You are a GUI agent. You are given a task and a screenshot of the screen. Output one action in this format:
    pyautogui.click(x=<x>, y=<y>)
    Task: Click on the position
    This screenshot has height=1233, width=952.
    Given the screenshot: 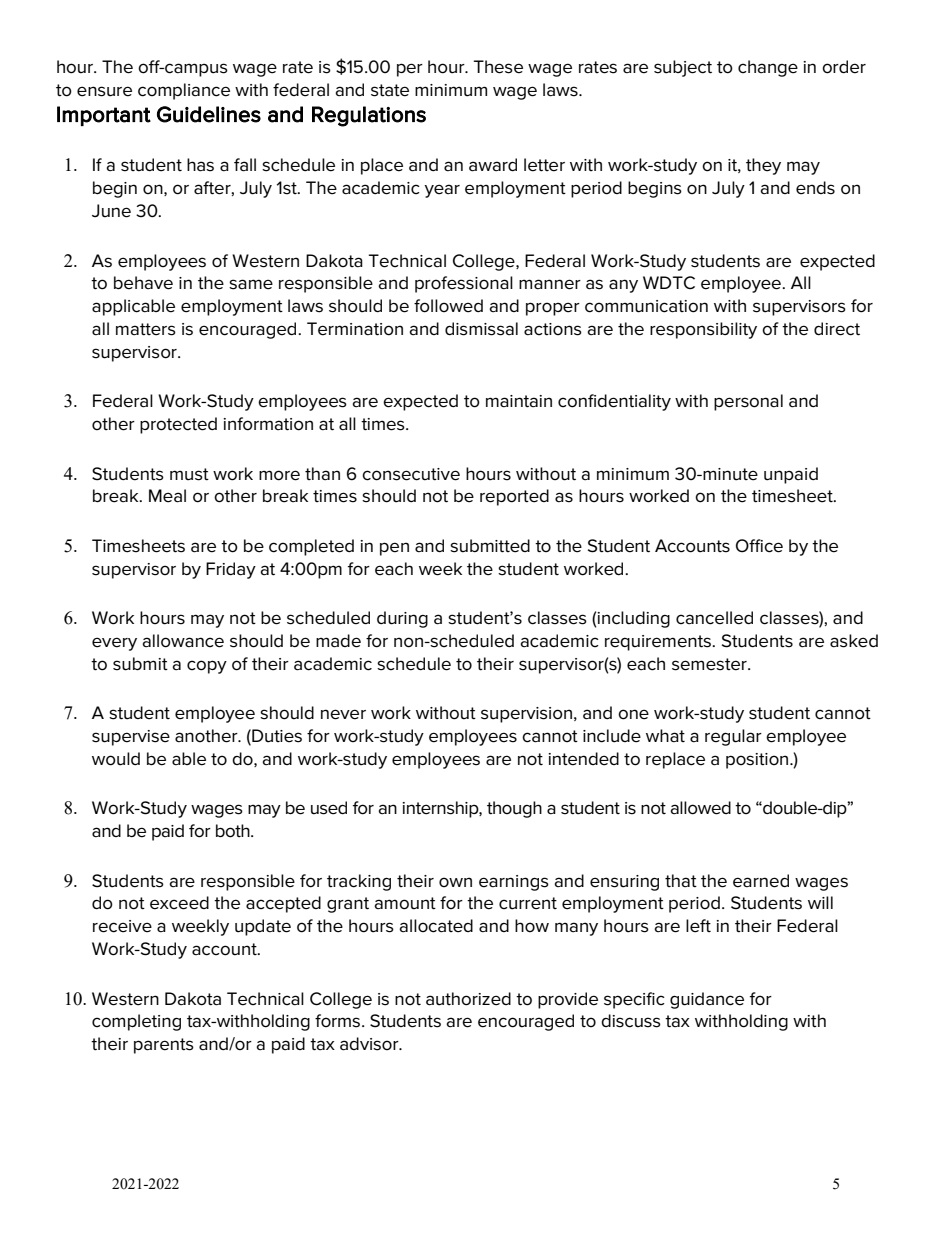 What is the action you would take?
    pyautogui.click(x=758, y=761)
